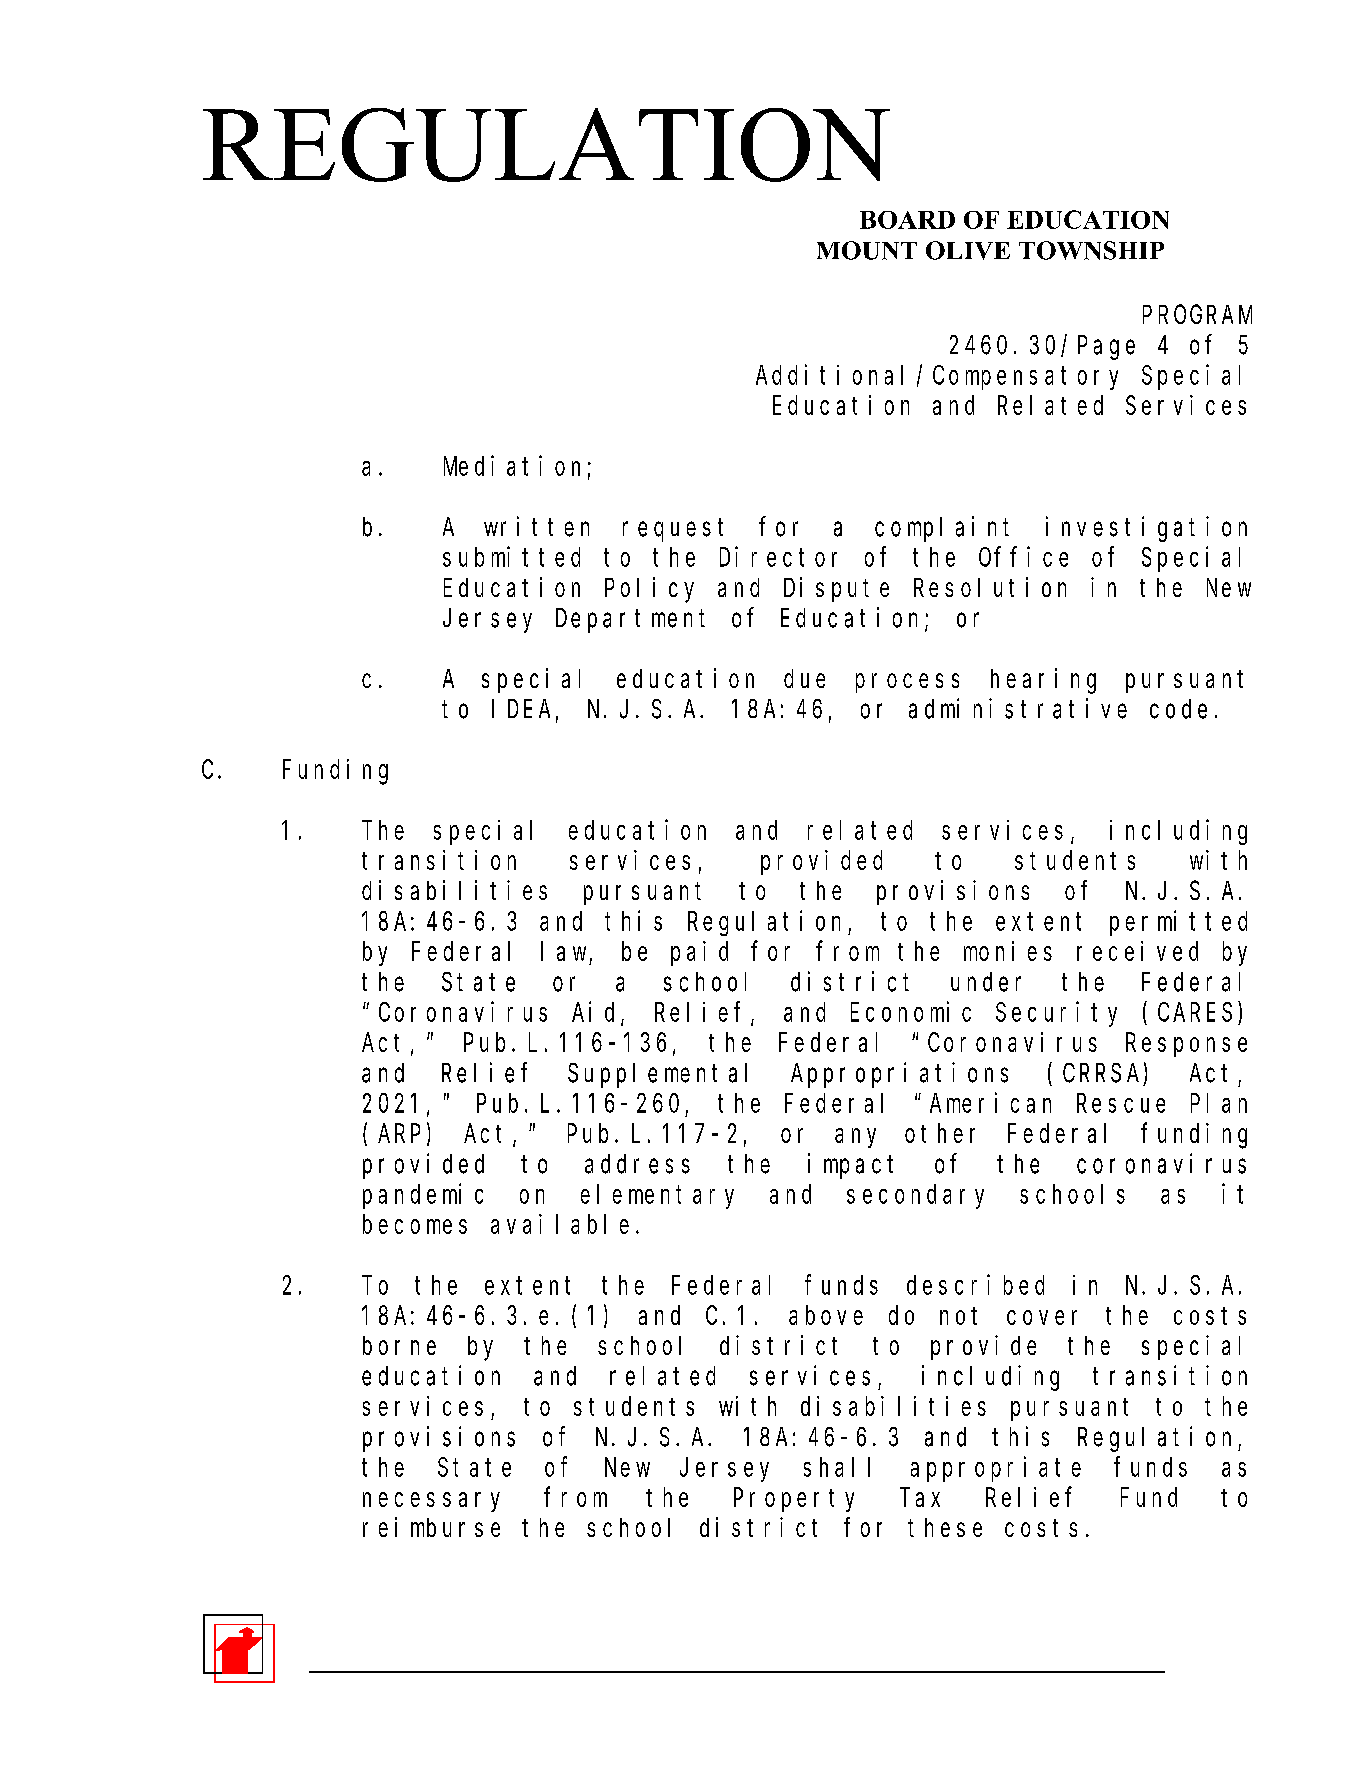 Image resolution: width=1366 pixels, height=1767 pixels. What do you see at coordinates (907, 220) in the screenshot?
I see `BOARD` at bounding box center [907, 220].
